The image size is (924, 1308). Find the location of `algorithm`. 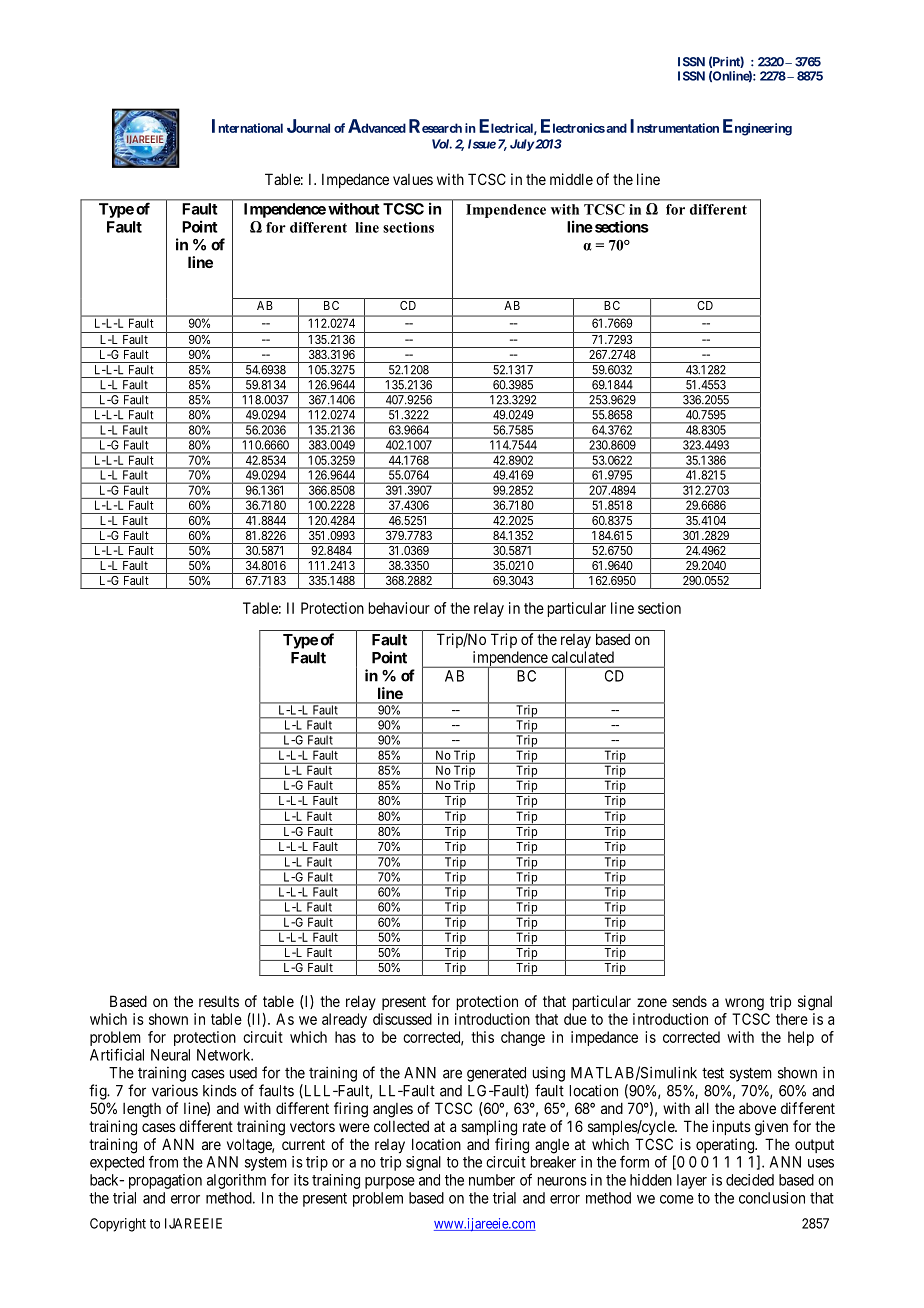

algorithm is located at coordinates (236, 1181).
